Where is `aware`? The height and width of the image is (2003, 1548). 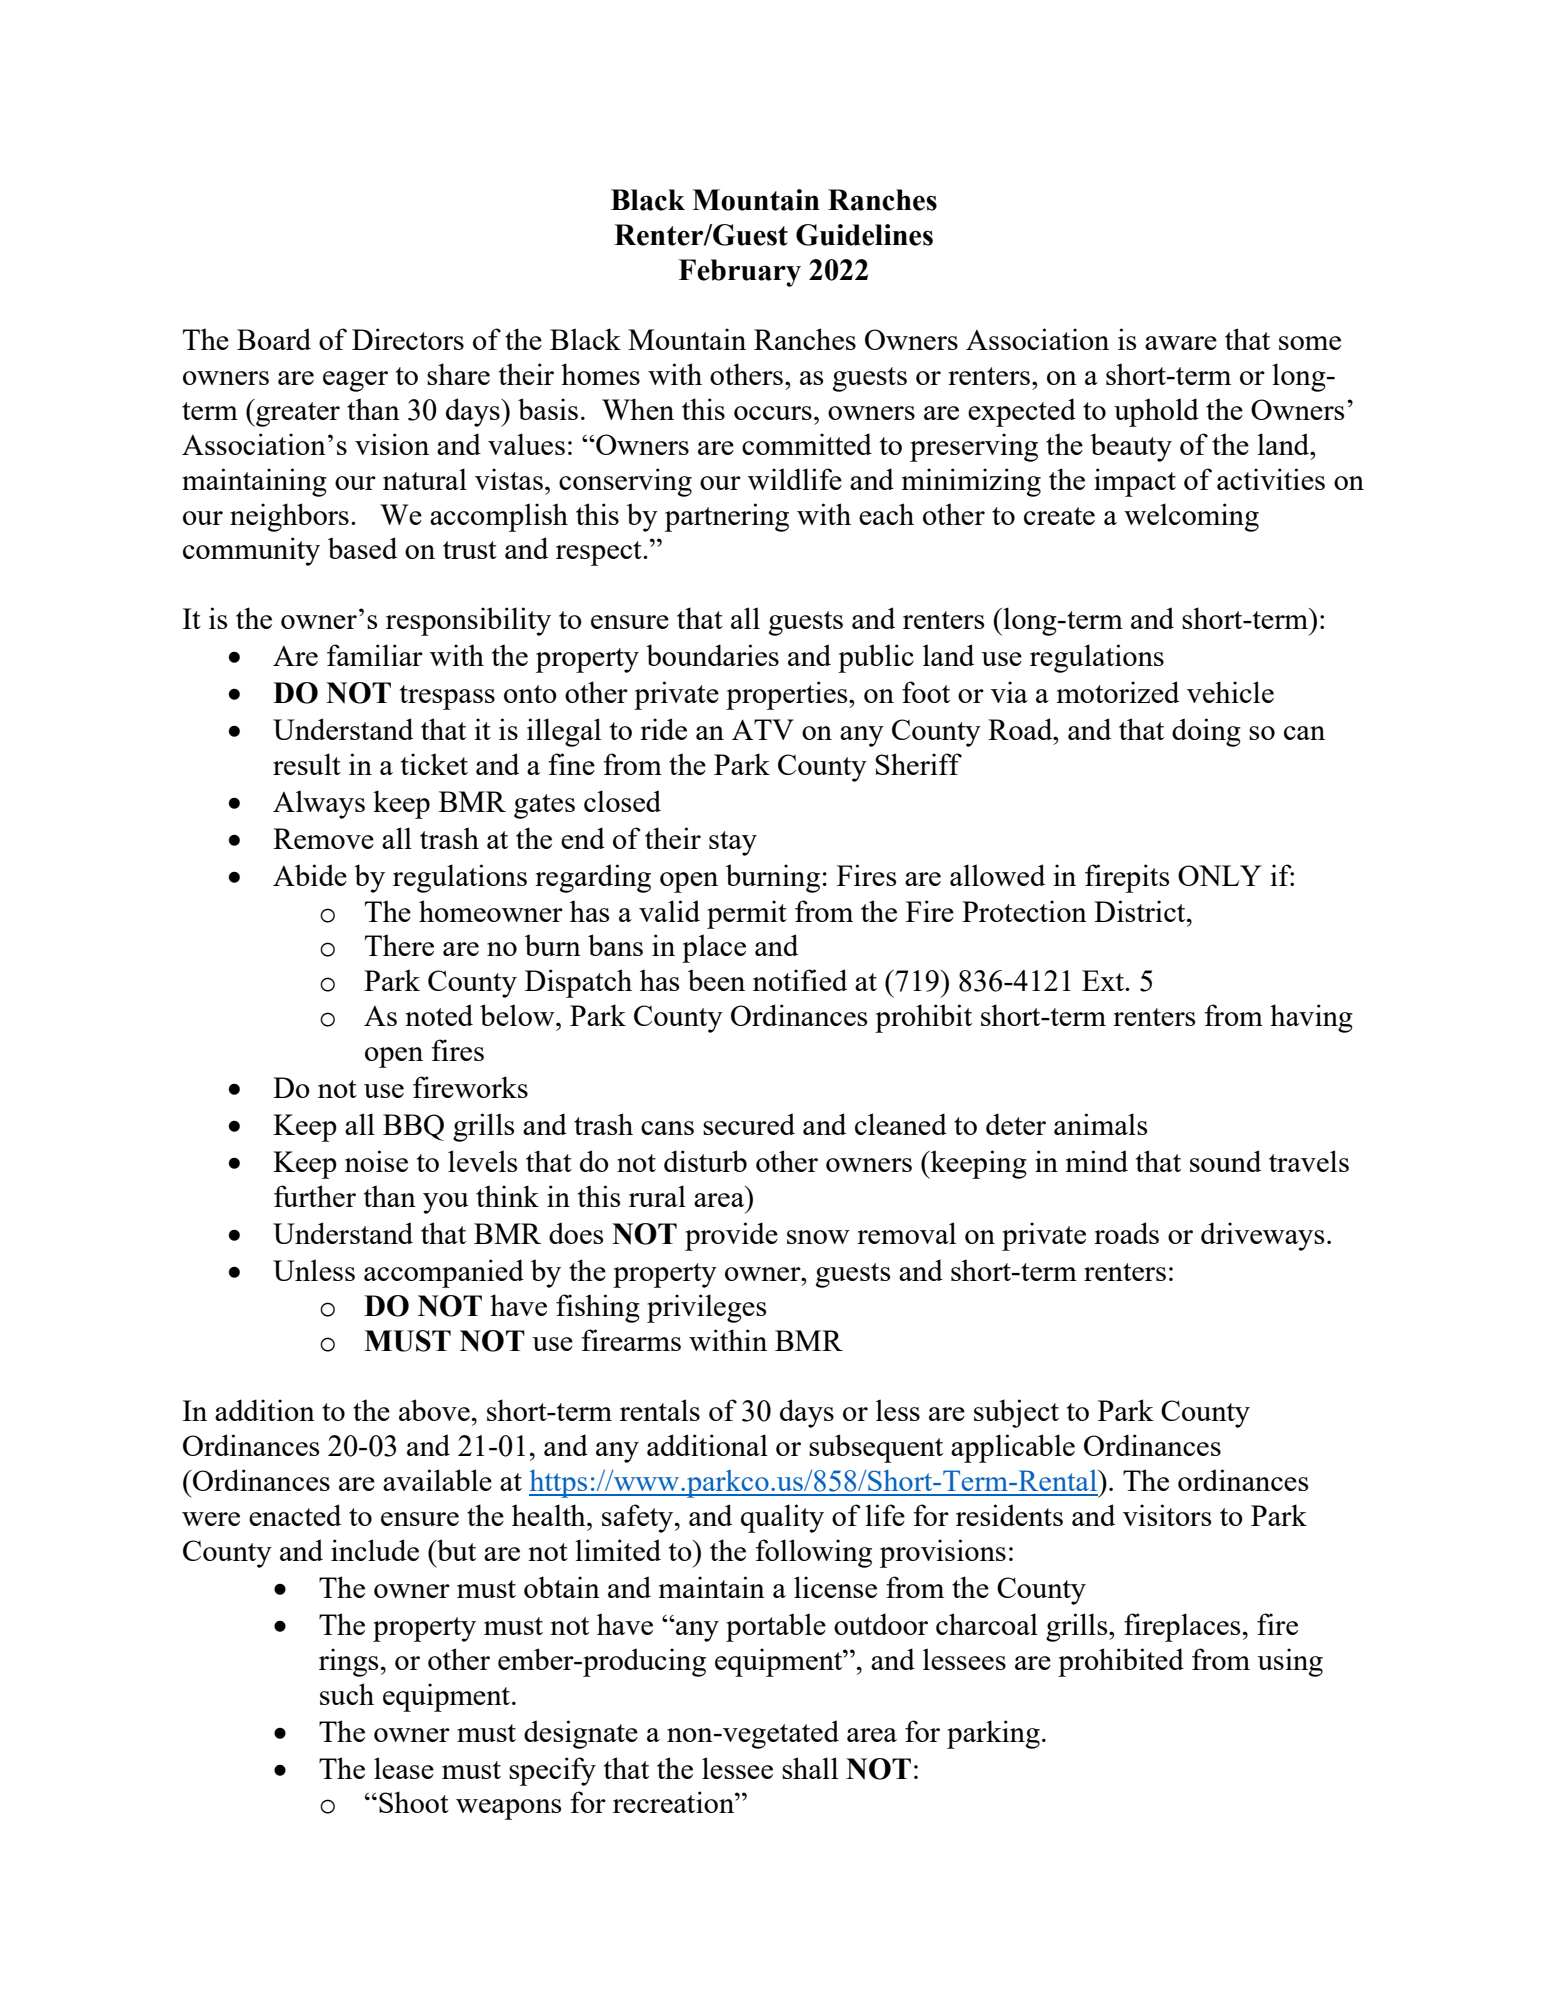 aware is located at coordinates (1181, 343).
